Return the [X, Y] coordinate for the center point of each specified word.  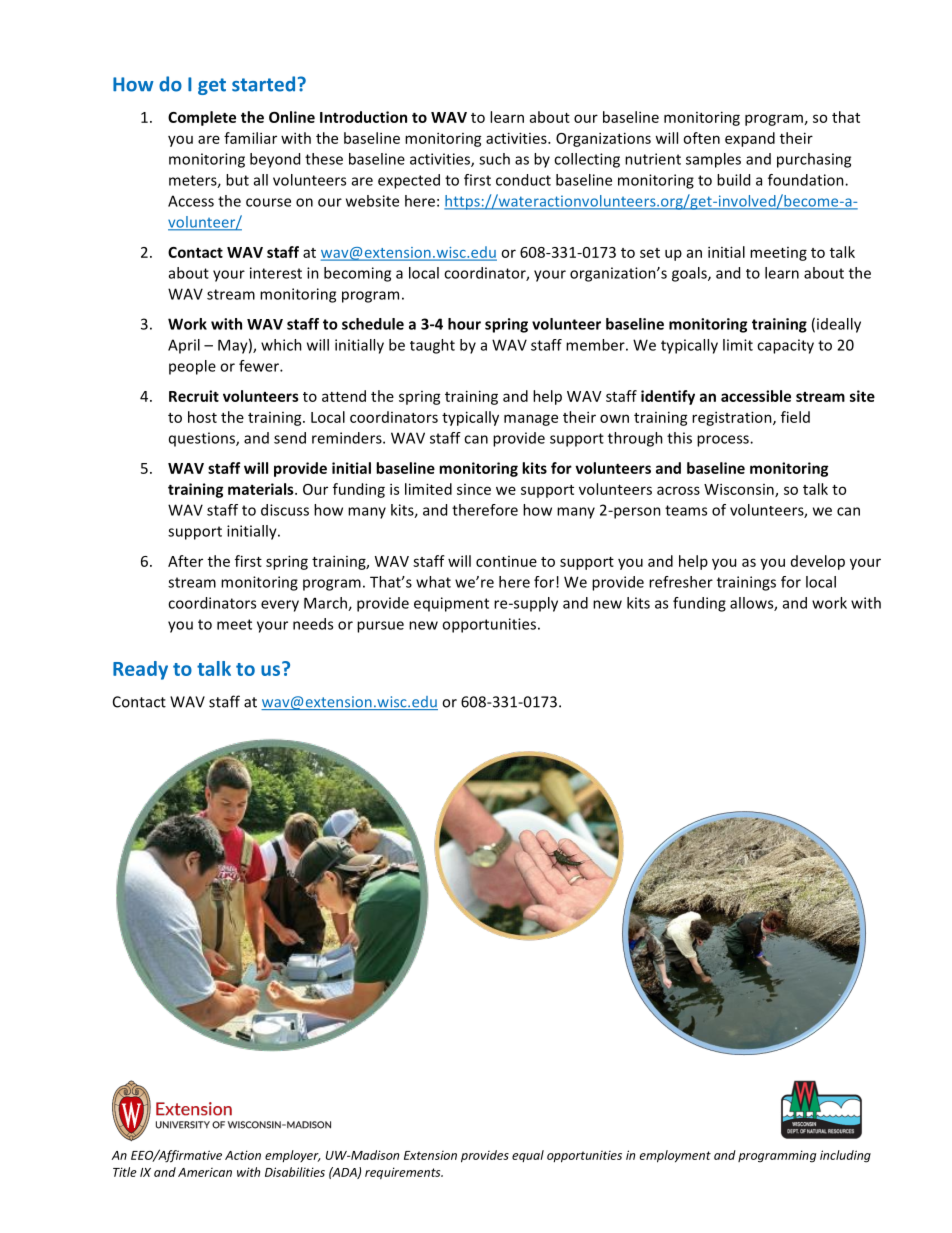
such [494, 159]
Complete [202, 118]
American [205, 1172]
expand [750, 139]
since [474, 489]
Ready [140, 670]
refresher [681, 582]
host [202, 417]
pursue [380, 627]
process [724, 441]
